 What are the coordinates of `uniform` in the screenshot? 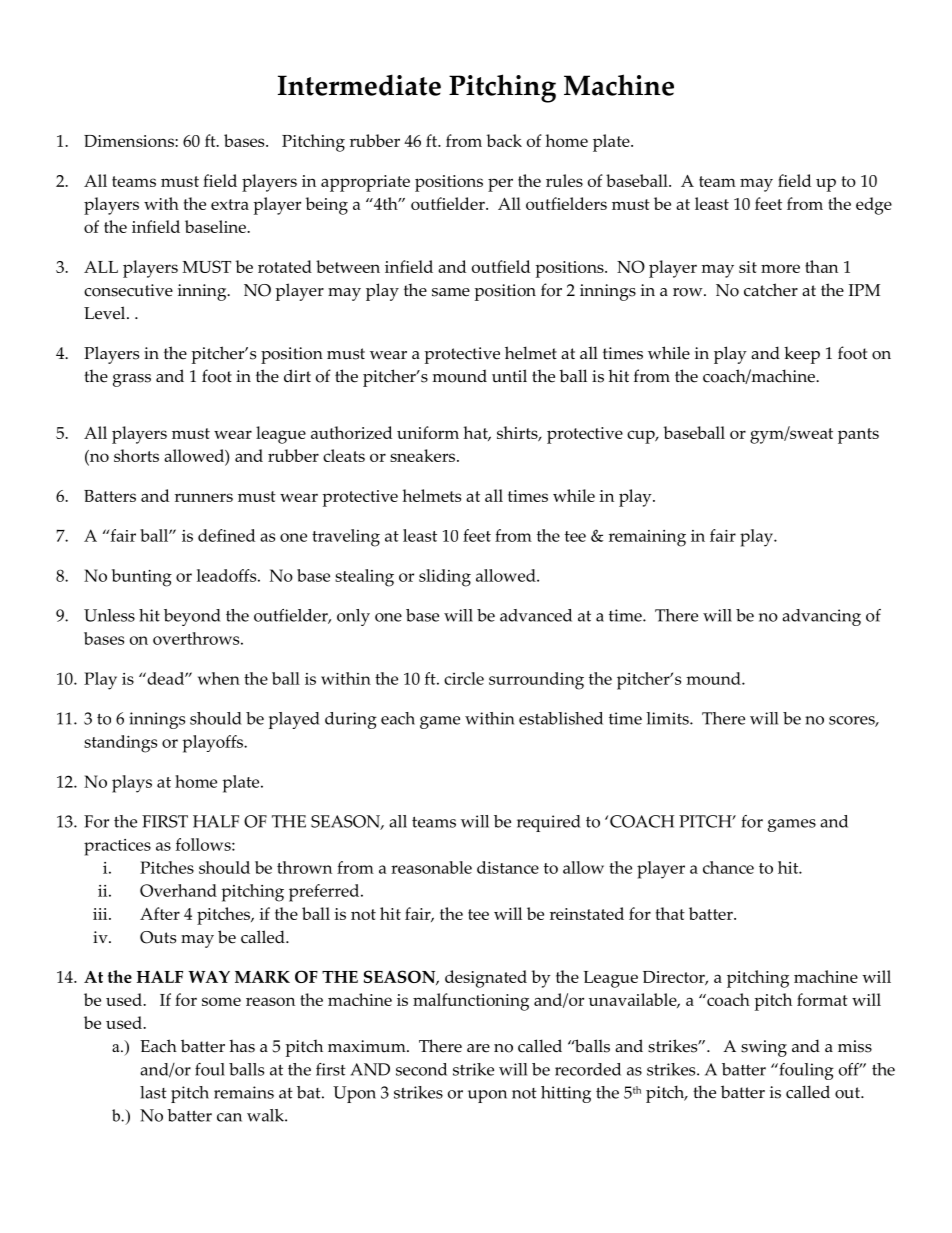 It's located at (428, 432).
